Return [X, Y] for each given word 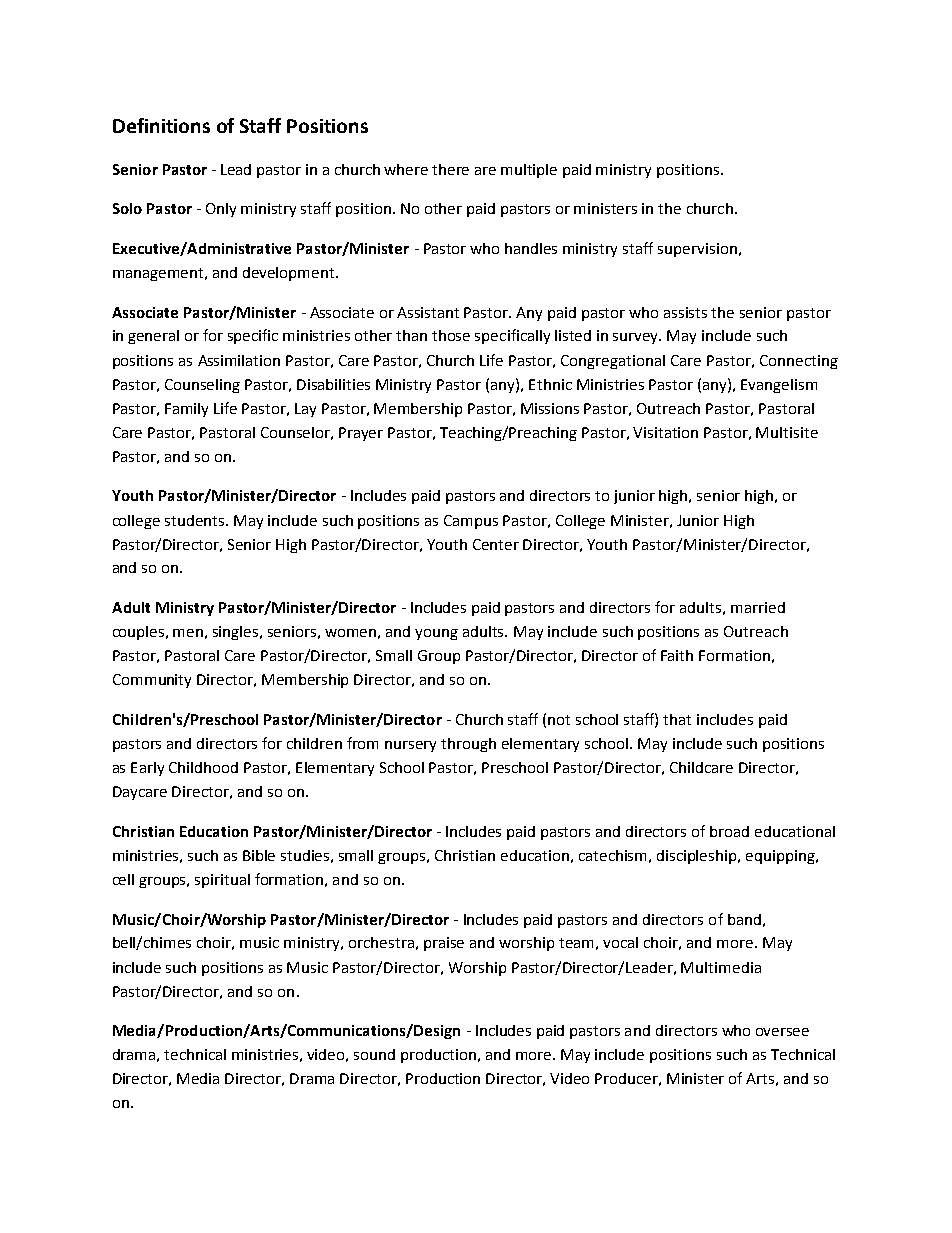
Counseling [202, 386]
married [758, 607]
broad [729, 831]
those [451, 335]
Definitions [161, 125]
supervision [697, 250]
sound [374, 1054]
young [436, 634]
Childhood [203, 767]
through [468, 745]
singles [237, 633]
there [450, 169]
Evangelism [779, 386]
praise [444, 944]
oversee [782, 1032]
